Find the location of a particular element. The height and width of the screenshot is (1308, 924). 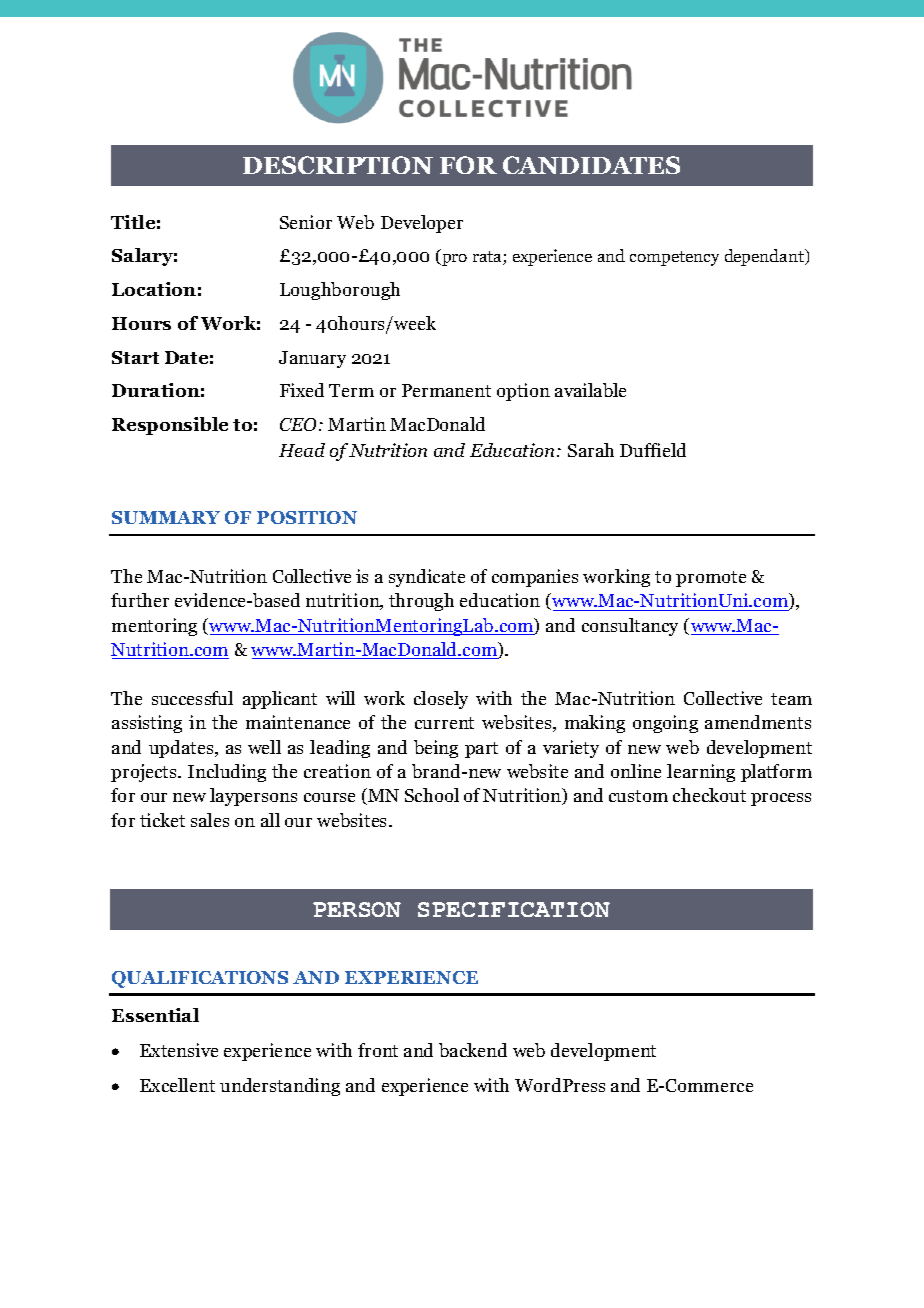

Developer is located at coordinates (422, 224).
